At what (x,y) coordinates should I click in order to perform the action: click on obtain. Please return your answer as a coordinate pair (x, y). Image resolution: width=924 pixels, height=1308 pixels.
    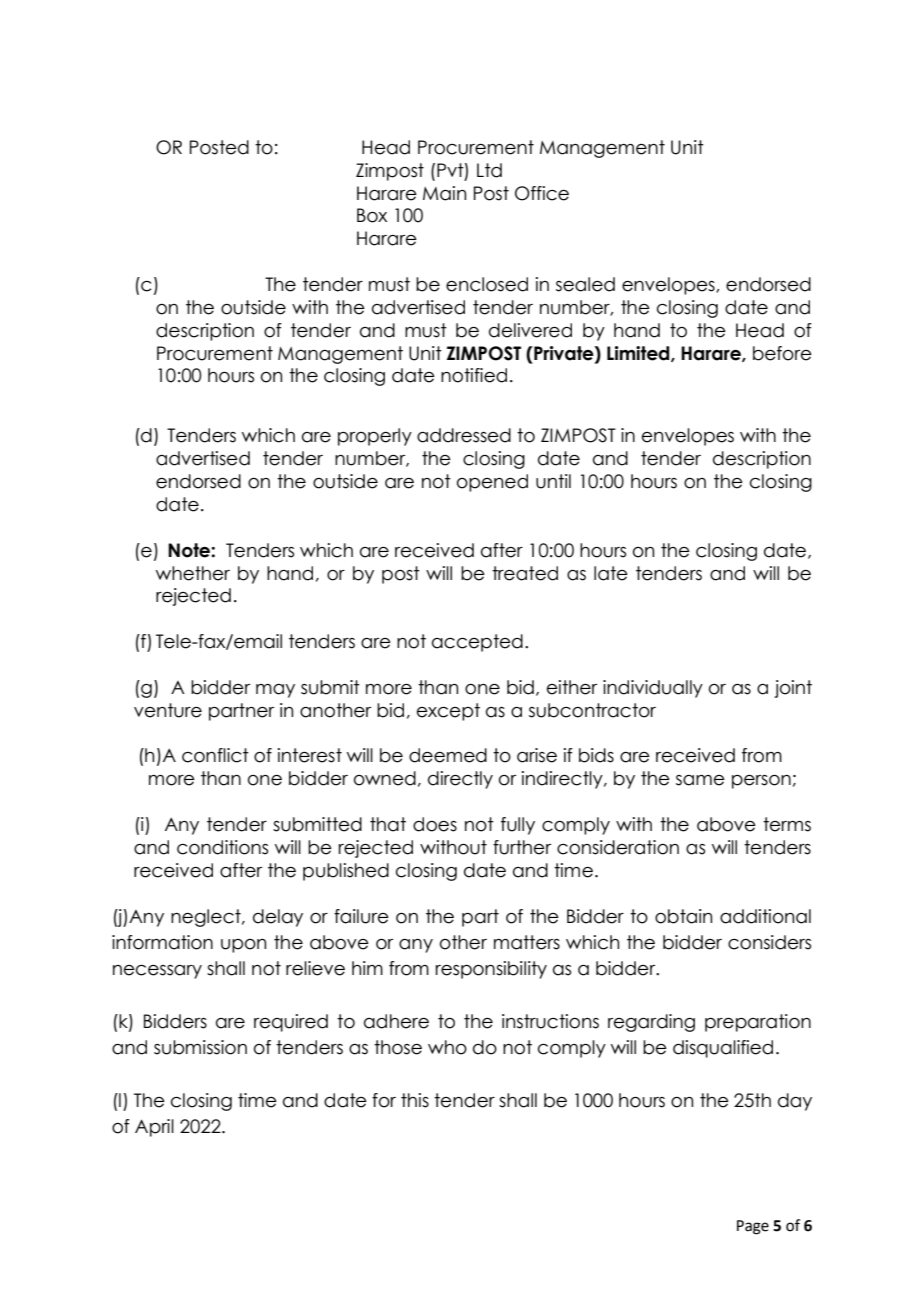
    Looking at the image, I should click on (683, 916).
